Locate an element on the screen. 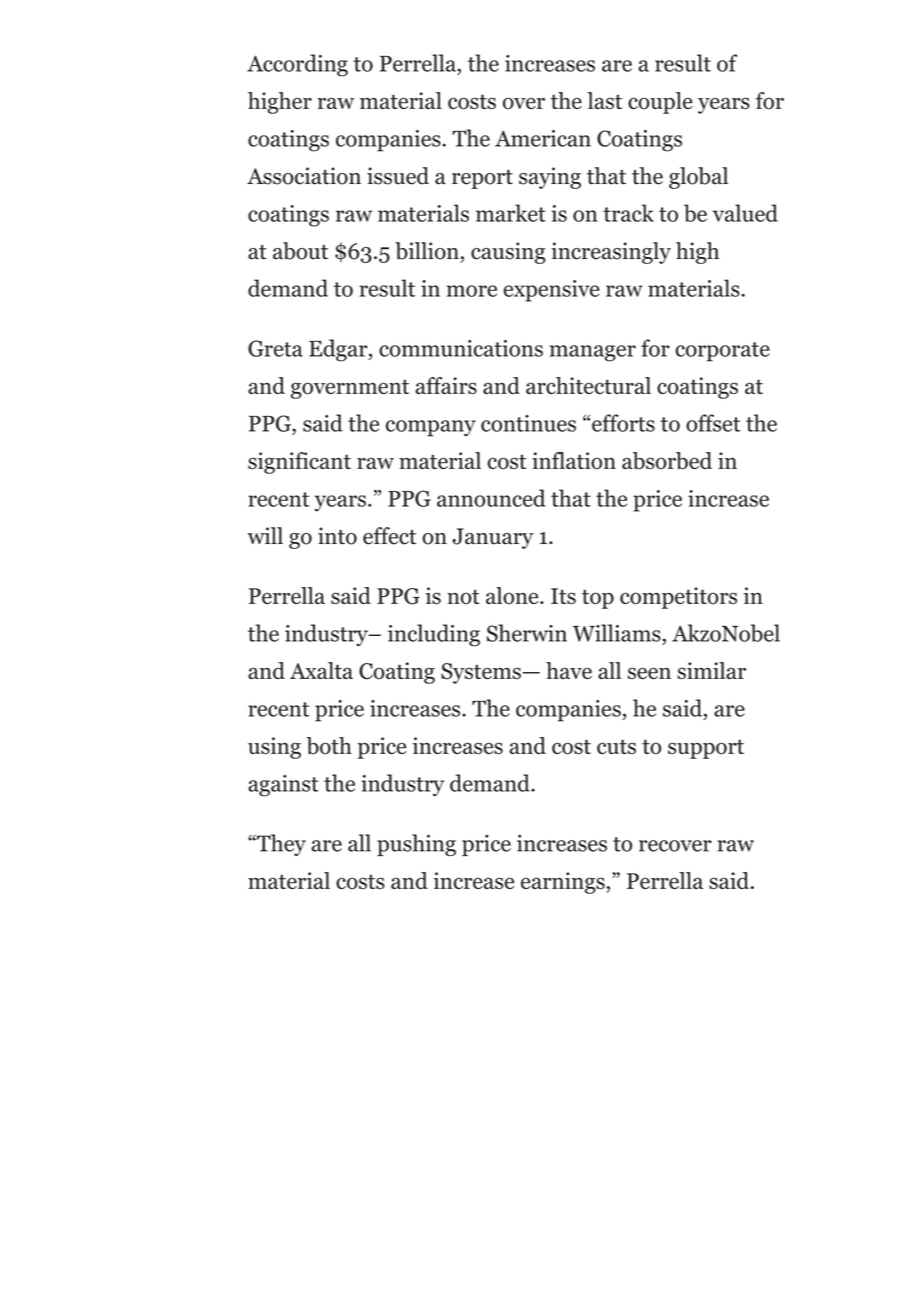 Image resolution: width=924 pixels, height=1308 pixels. announced is located at coordinates (491, 498).
